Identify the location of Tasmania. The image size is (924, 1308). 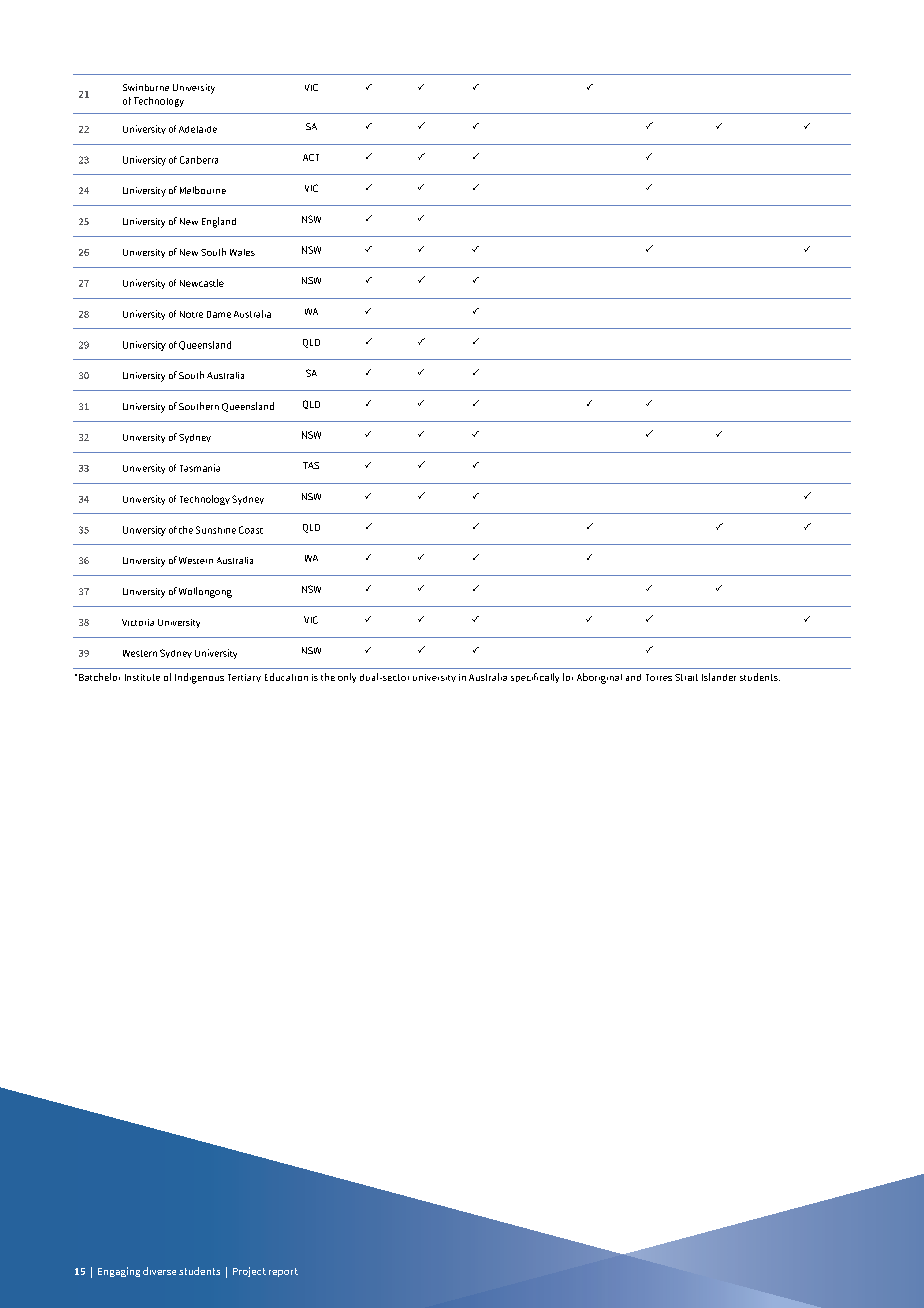
(200, 468).
